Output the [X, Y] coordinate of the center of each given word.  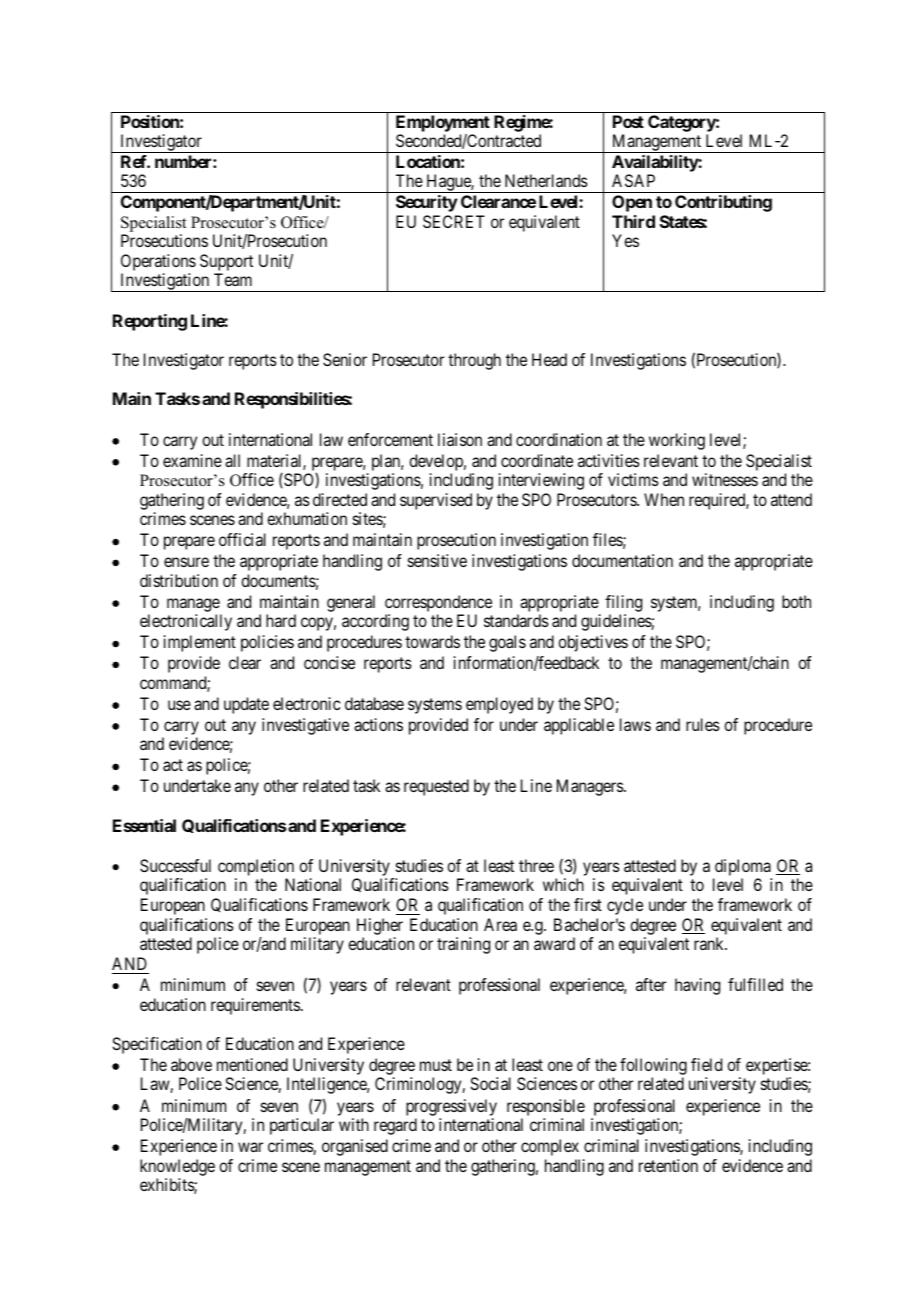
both [796, 601]
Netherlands [546, 180]
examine [192, 460]
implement [200, 643]
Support [226, 262]
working [677, 441]
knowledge [177, 1167]
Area [500, 924]
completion [256, 869]
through [474, 361]
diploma [742, 869]
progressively [451, 1107]
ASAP [633, 180]
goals [507, 643]
